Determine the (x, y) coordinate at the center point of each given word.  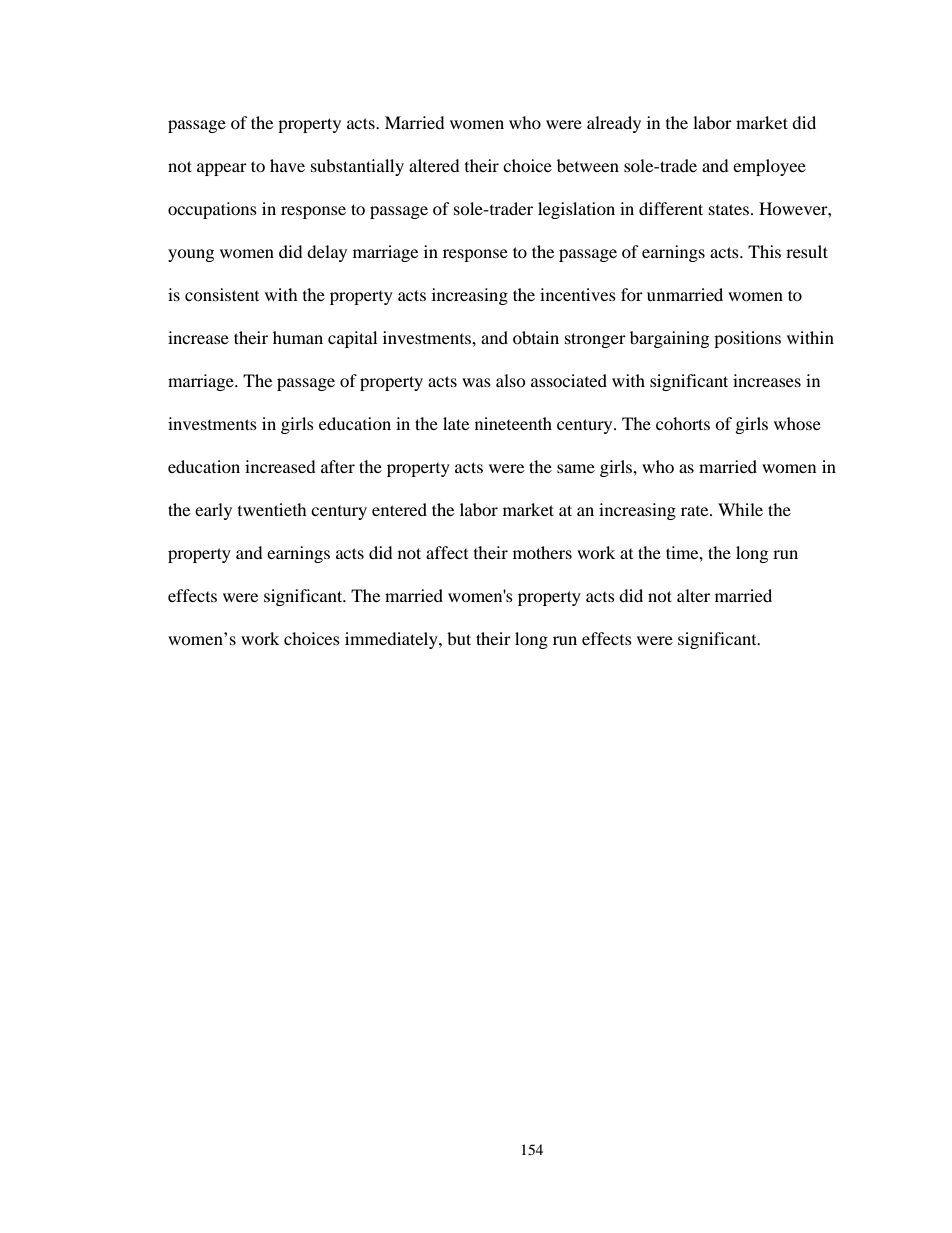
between (588, 165)
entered (399, 509)
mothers (542, 552)
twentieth (272, 509)
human (298, 337)
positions (747, 339)
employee (769, 167)
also (511, 380)
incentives (578, 294)
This (764, 251)
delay (327, 253)
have (287, 165)
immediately (392, 640)
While (740, 509)
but (459, 638)
